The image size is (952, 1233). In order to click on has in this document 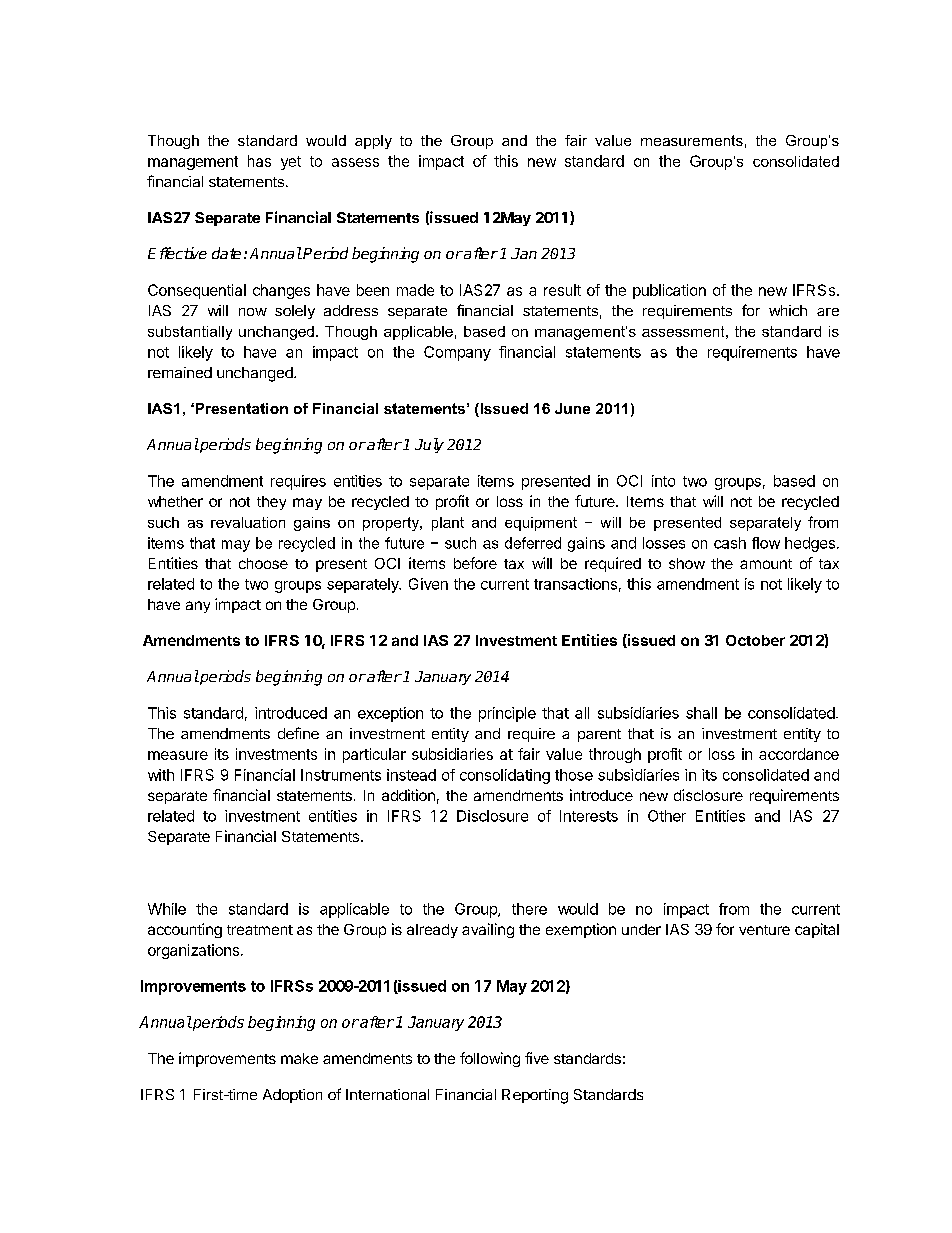, I will do `click(259, 161)`.
